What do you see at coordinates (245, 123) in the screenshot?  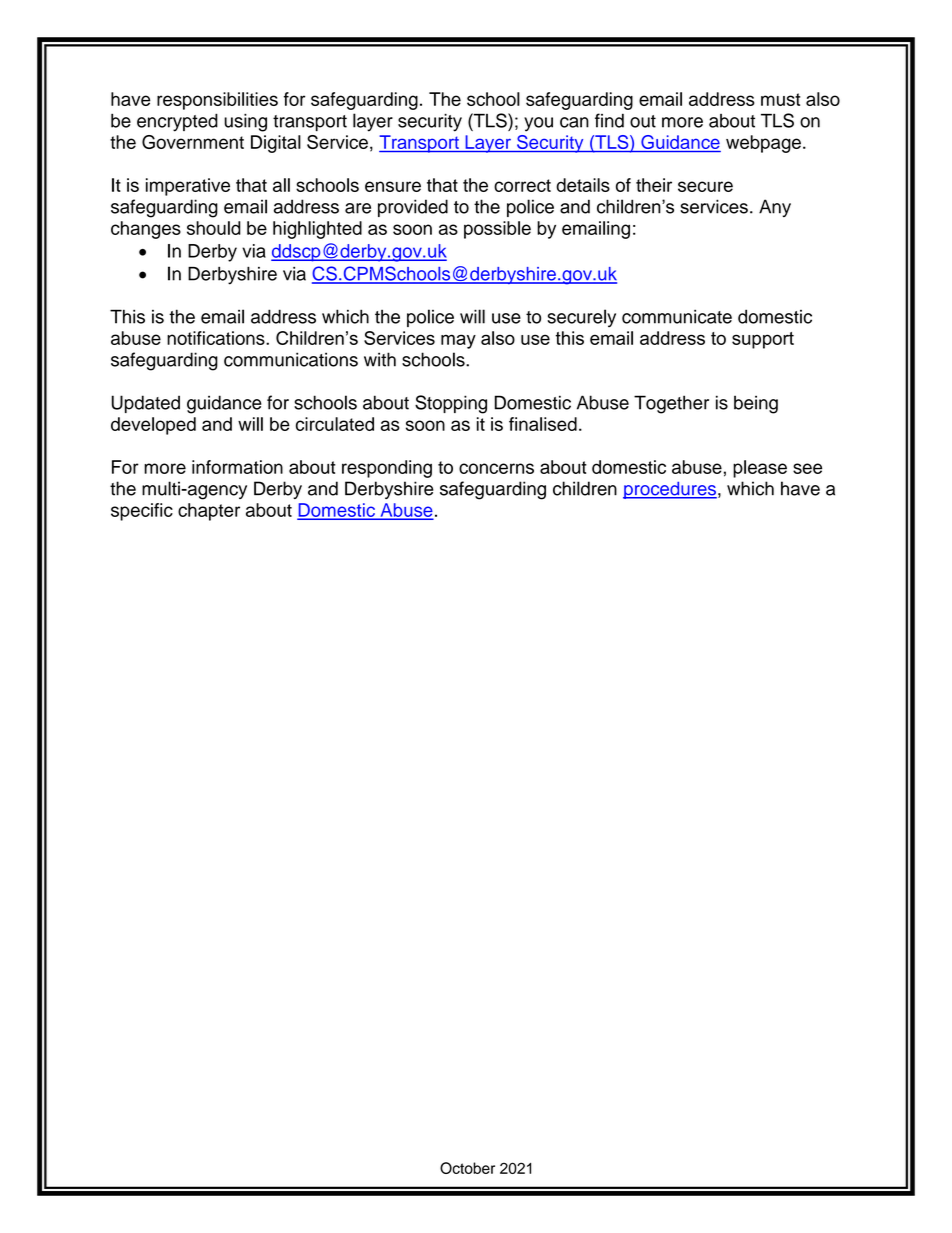 I see `using` at bounding box center [245, 123].
